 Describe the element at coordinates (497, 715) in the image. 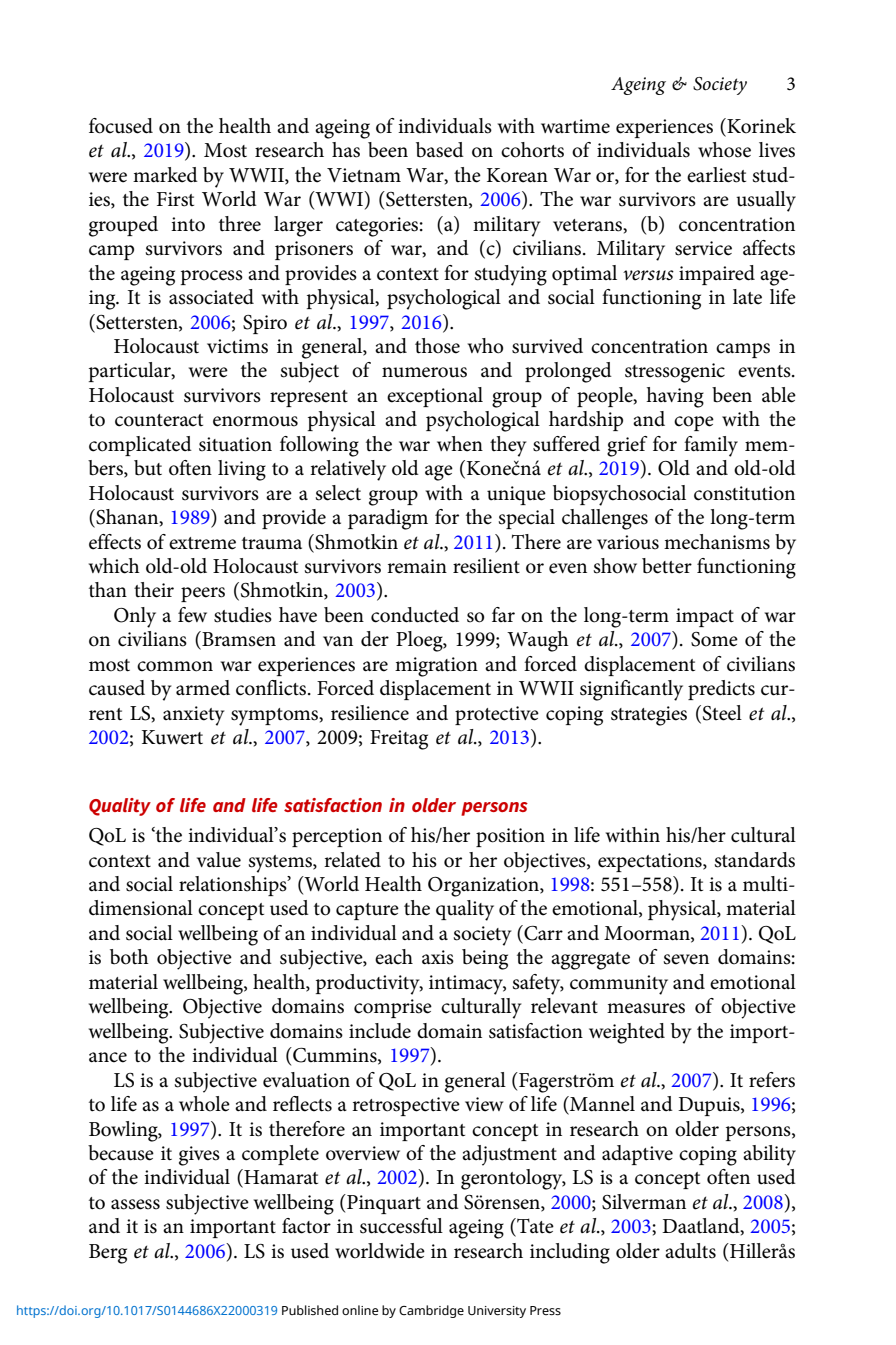

I see `protective` at that location.
